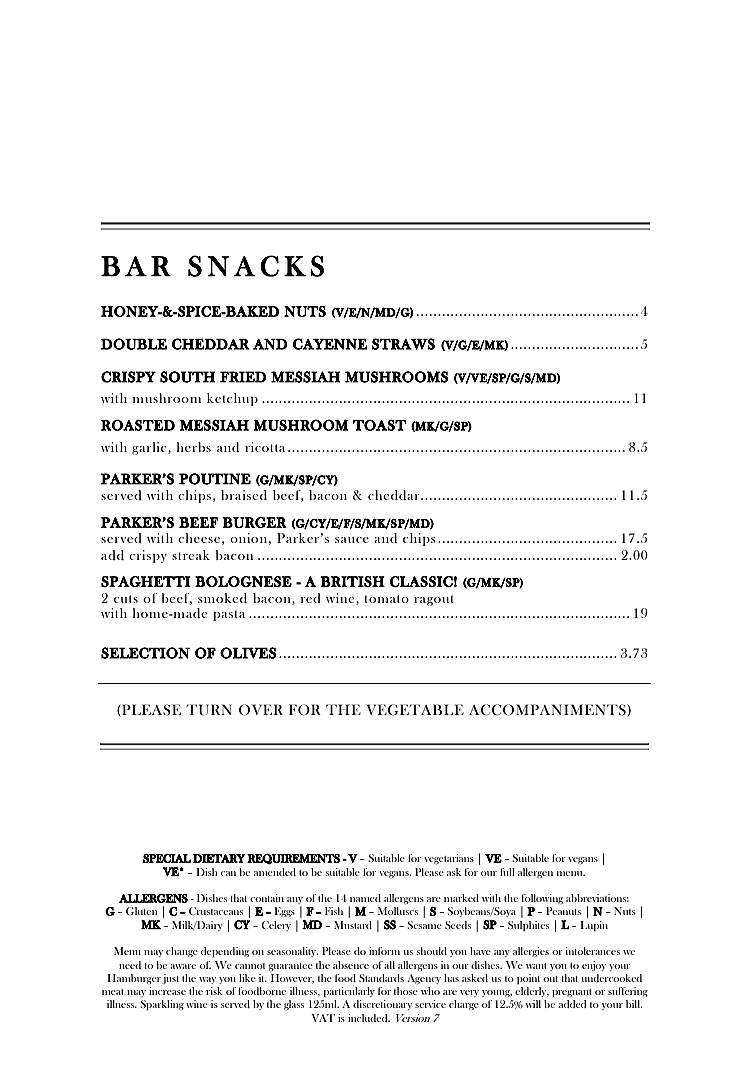  I want to click on TOAST, so click(379, 425).
